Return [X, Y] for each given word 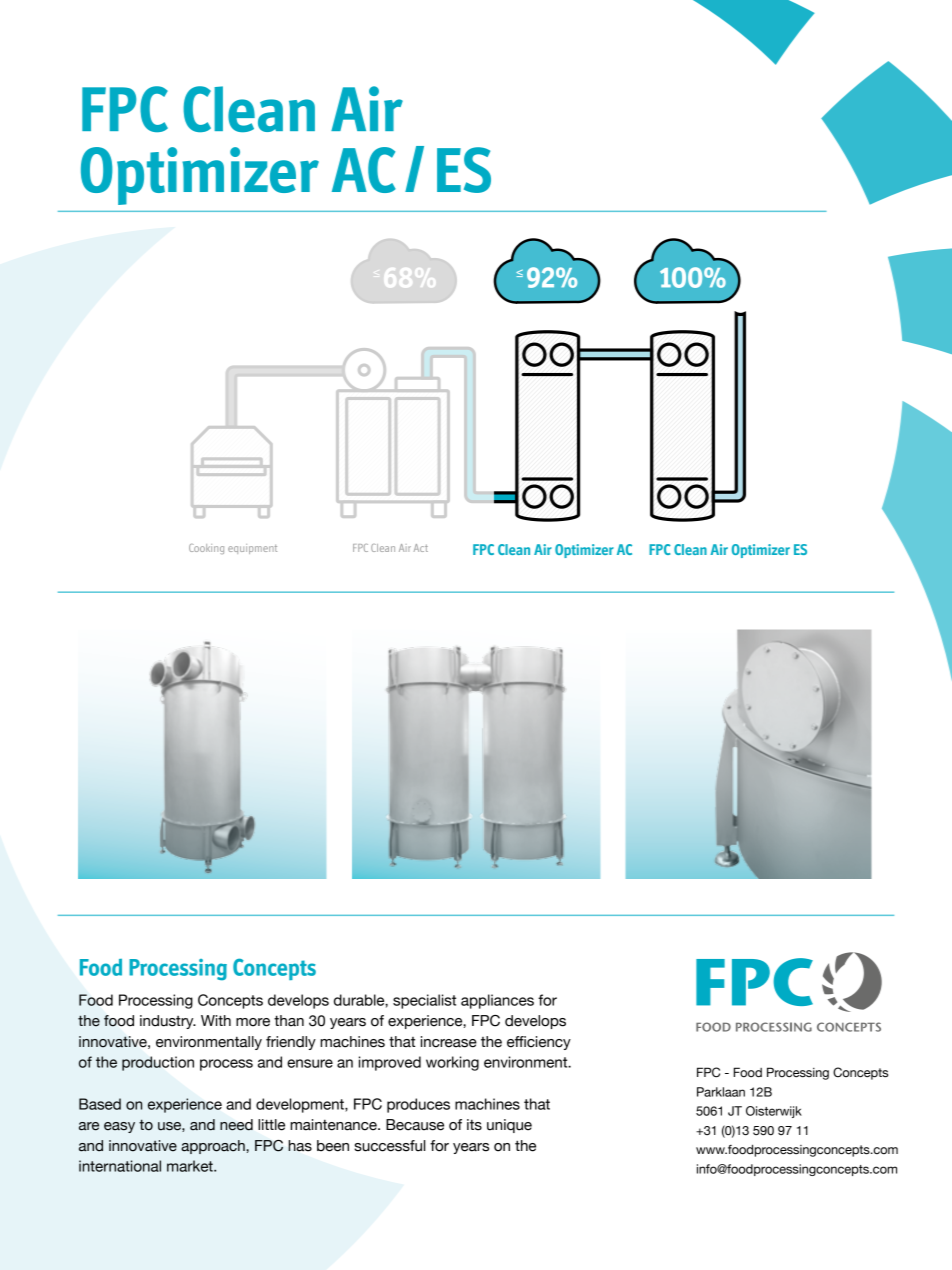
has [300, 1146]
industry [168, 1022]
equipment [252, 549]
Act [421, 548]
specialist [424, 1001]
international [120, 1166]
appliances [497, 1001]
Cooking [206, 549]
